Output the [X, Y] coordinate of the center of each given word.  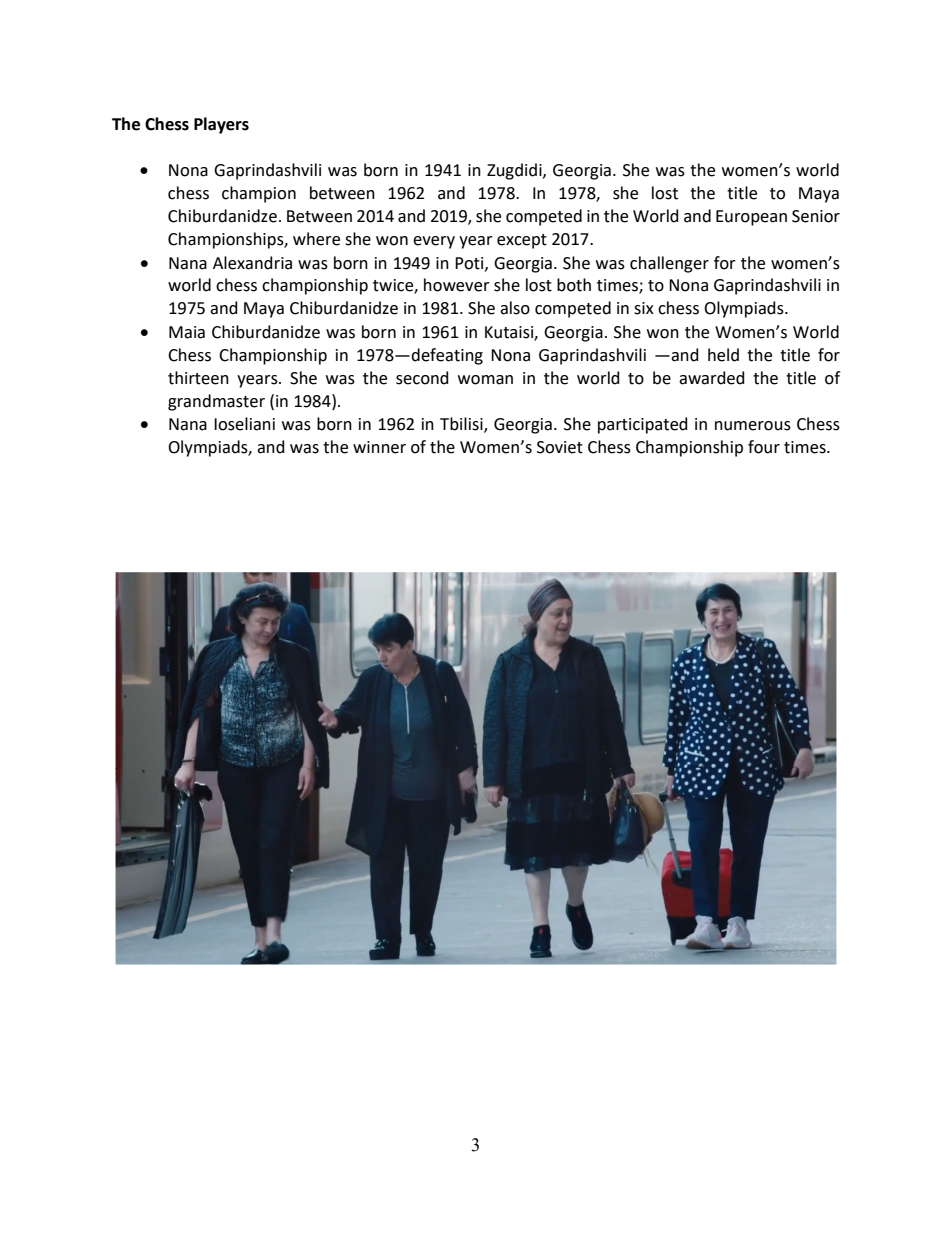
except [522, 241]
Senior [816, 216]
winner [379, 447]
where [316, 239]
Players [221, 125]
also [515, 308]
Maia [187, 332]
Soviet [560, 447]
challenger [669, 264]
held [723, 355]
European [751, 218]
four [764, 447]
